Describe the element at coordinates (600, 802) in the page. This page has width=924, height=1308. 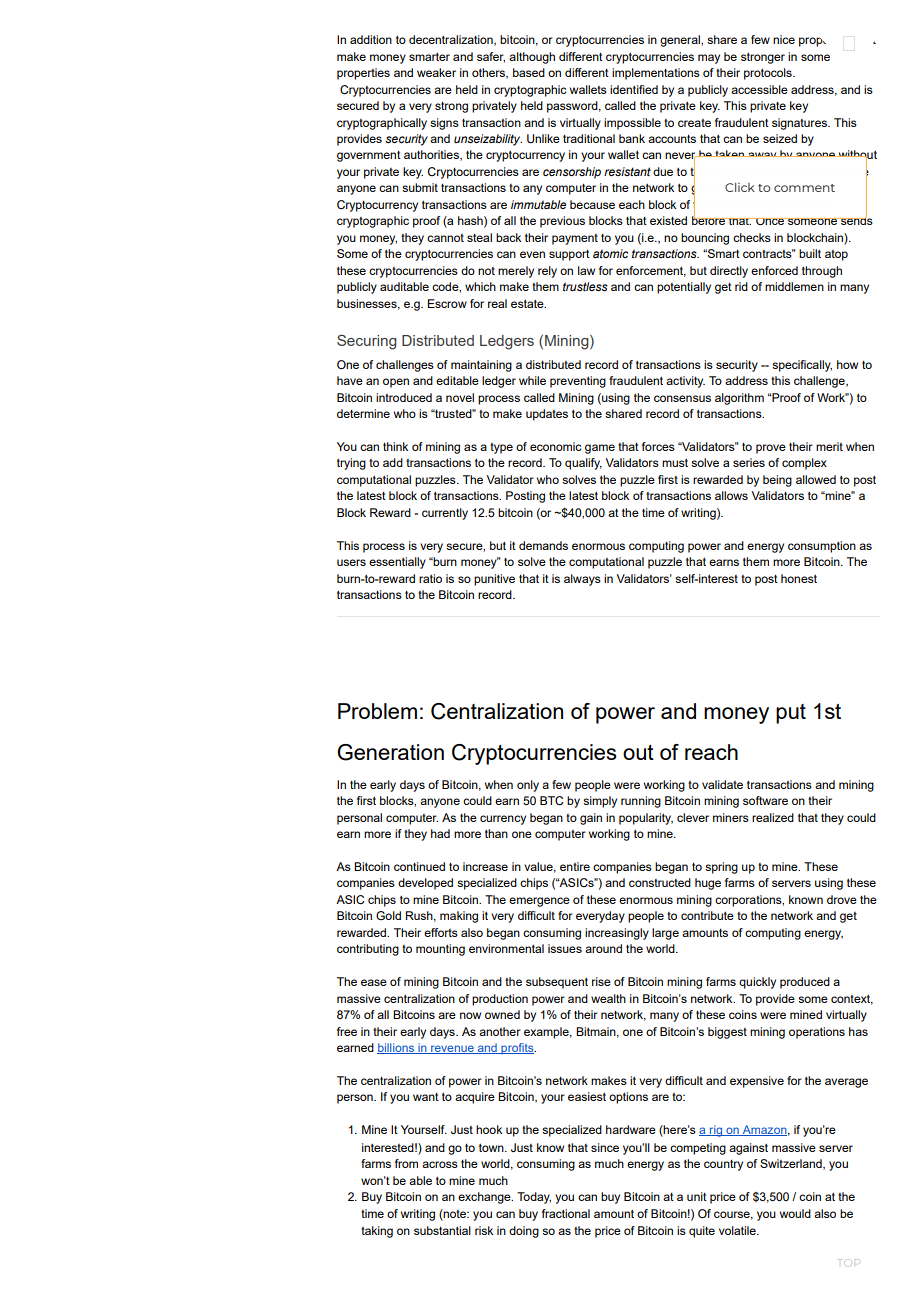
I see `simply` at that location.
